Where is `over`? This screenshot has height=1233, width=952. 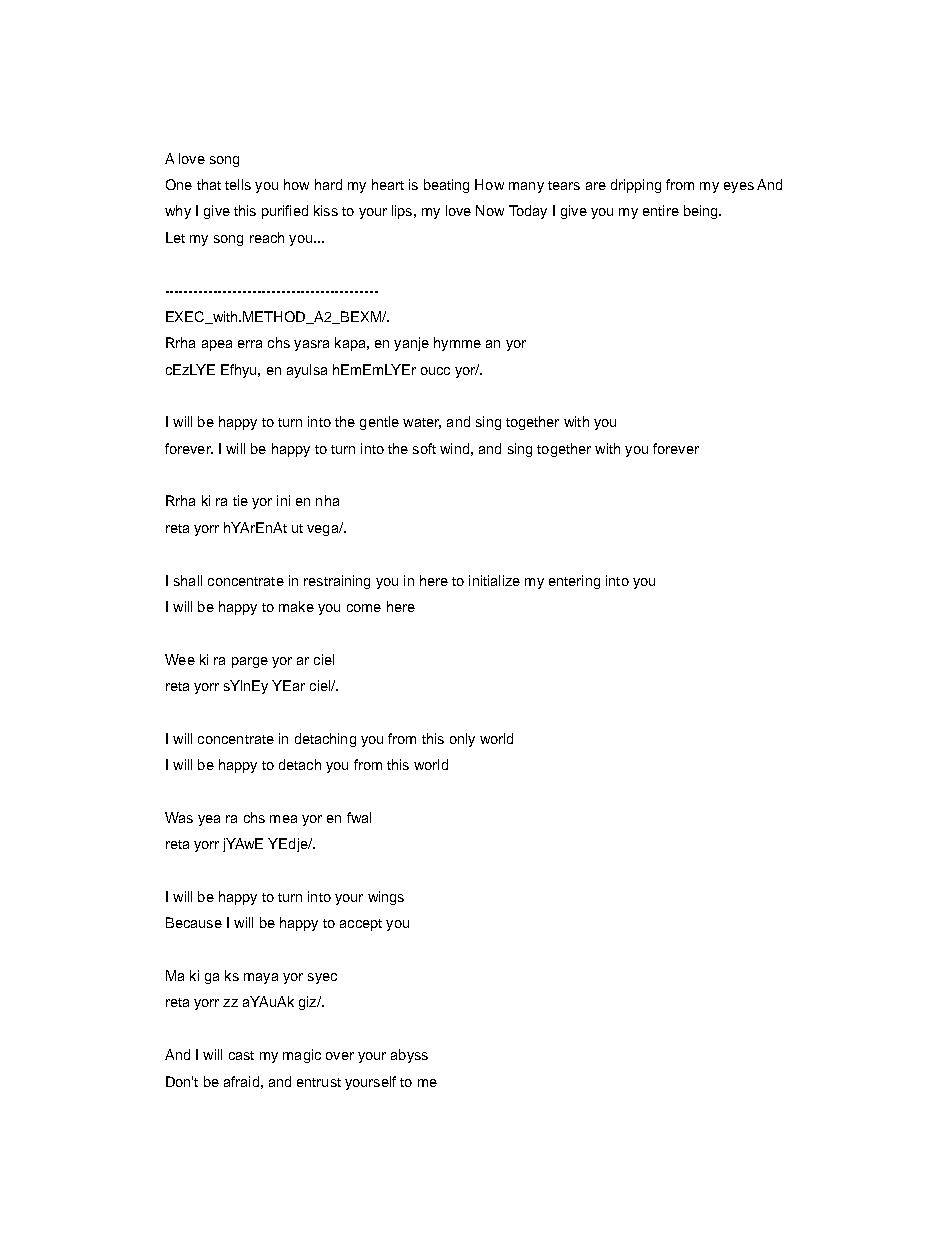
over is located at coordinates (340, 1056).
